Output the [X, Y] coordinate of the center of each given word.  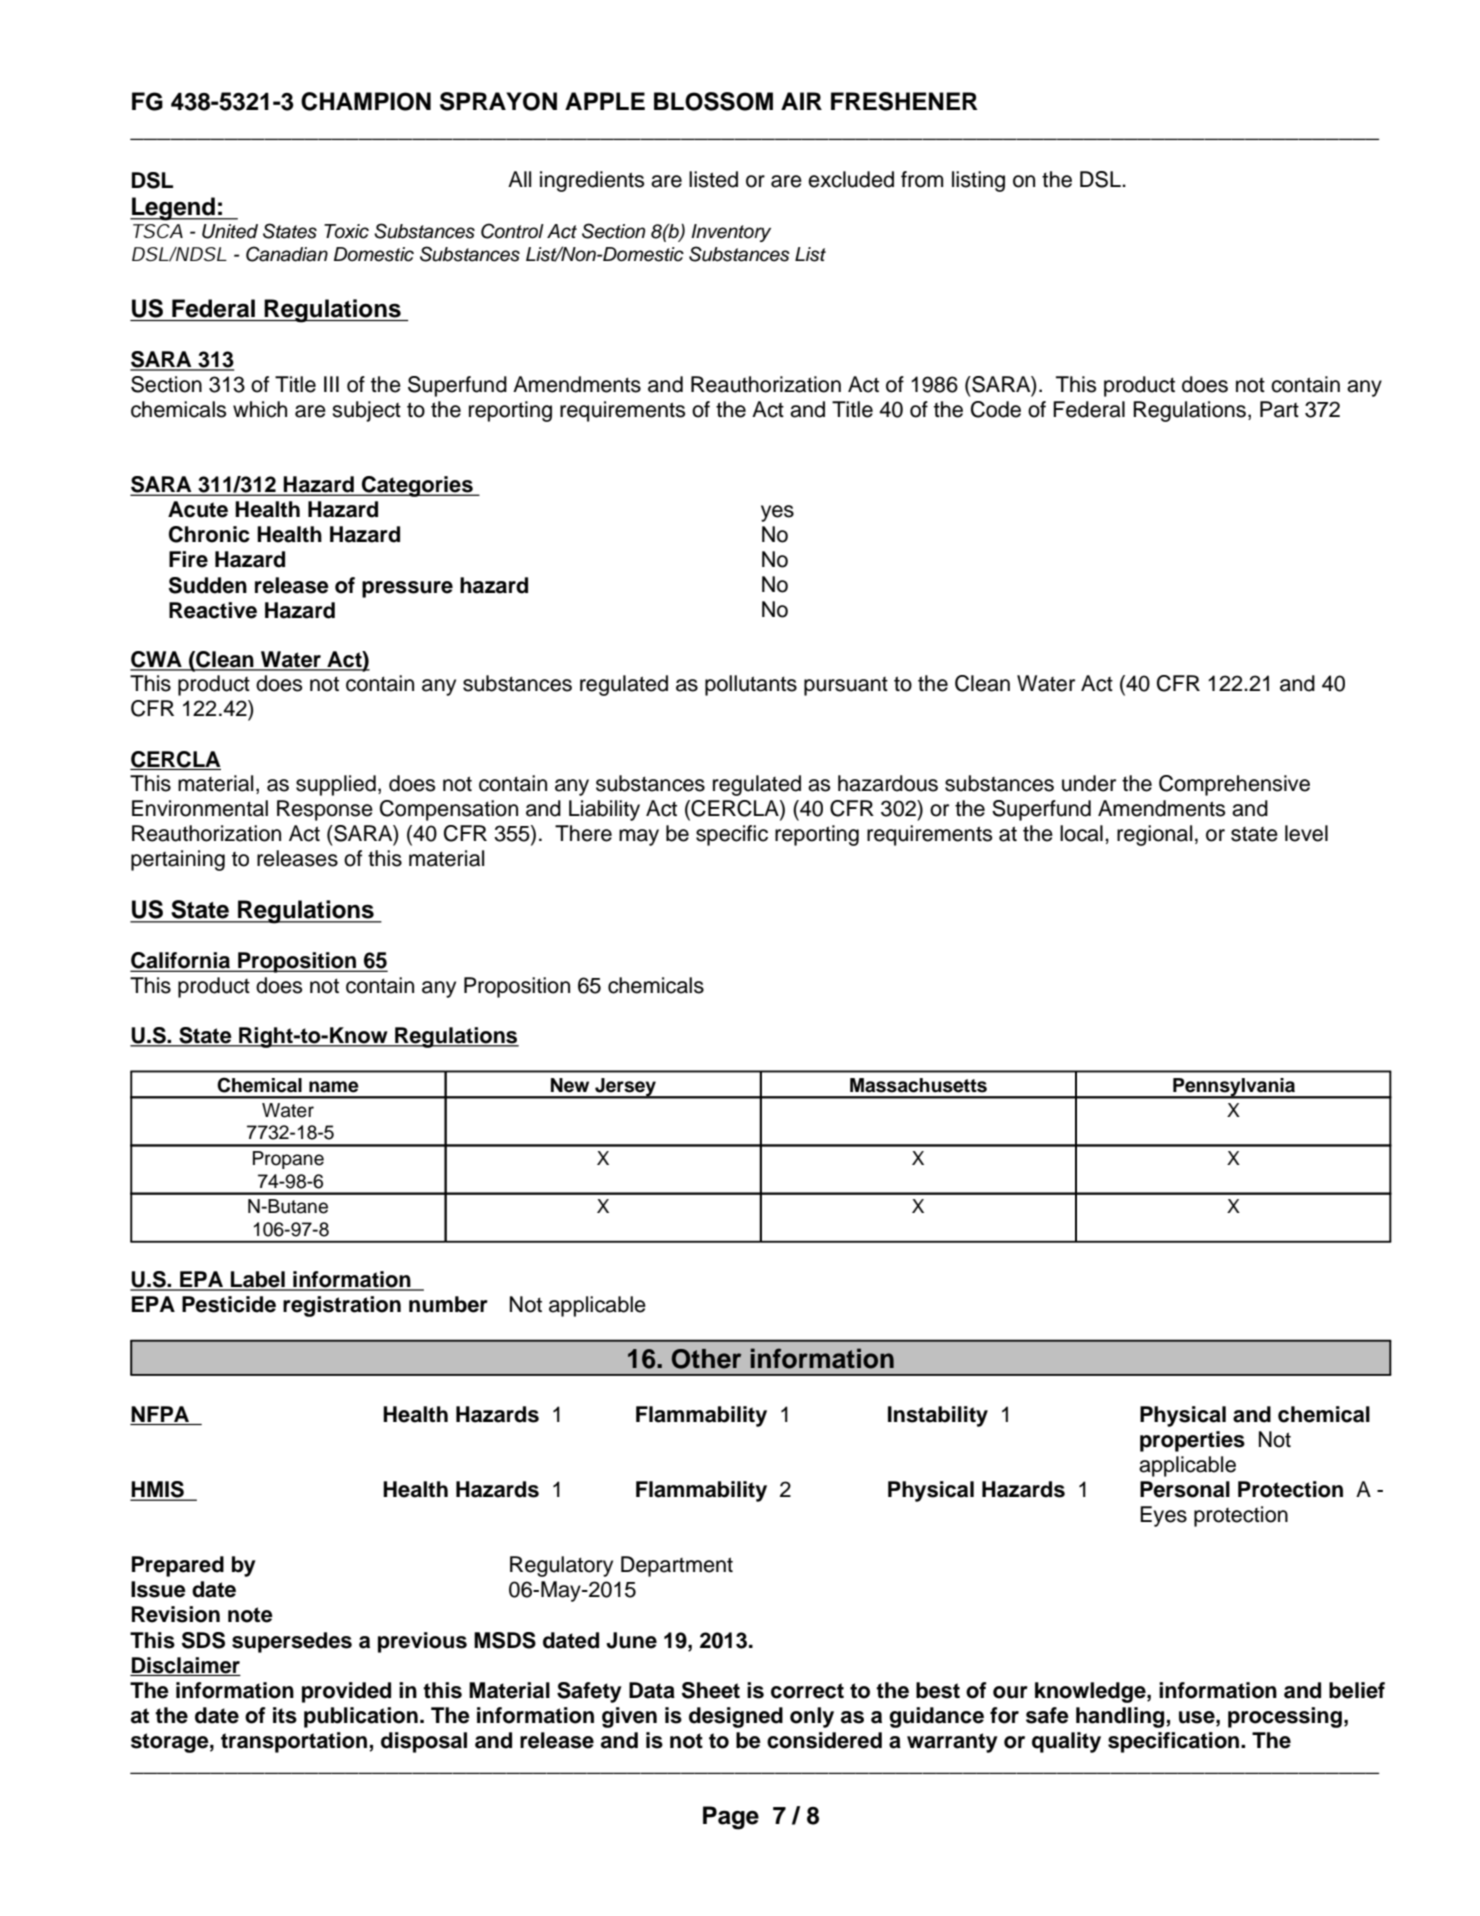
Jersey [625, 1088]
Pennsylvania [1234, 1088]
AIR [801, 101]
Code [996, 409]
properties [1192, 1441]
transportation [294, 1742]
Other [706, 1359]
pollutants [751, 685]
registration [342, 1306]
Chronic [209, 534]
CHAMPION [366, 101]
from [922, 179]
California [182, 961]
